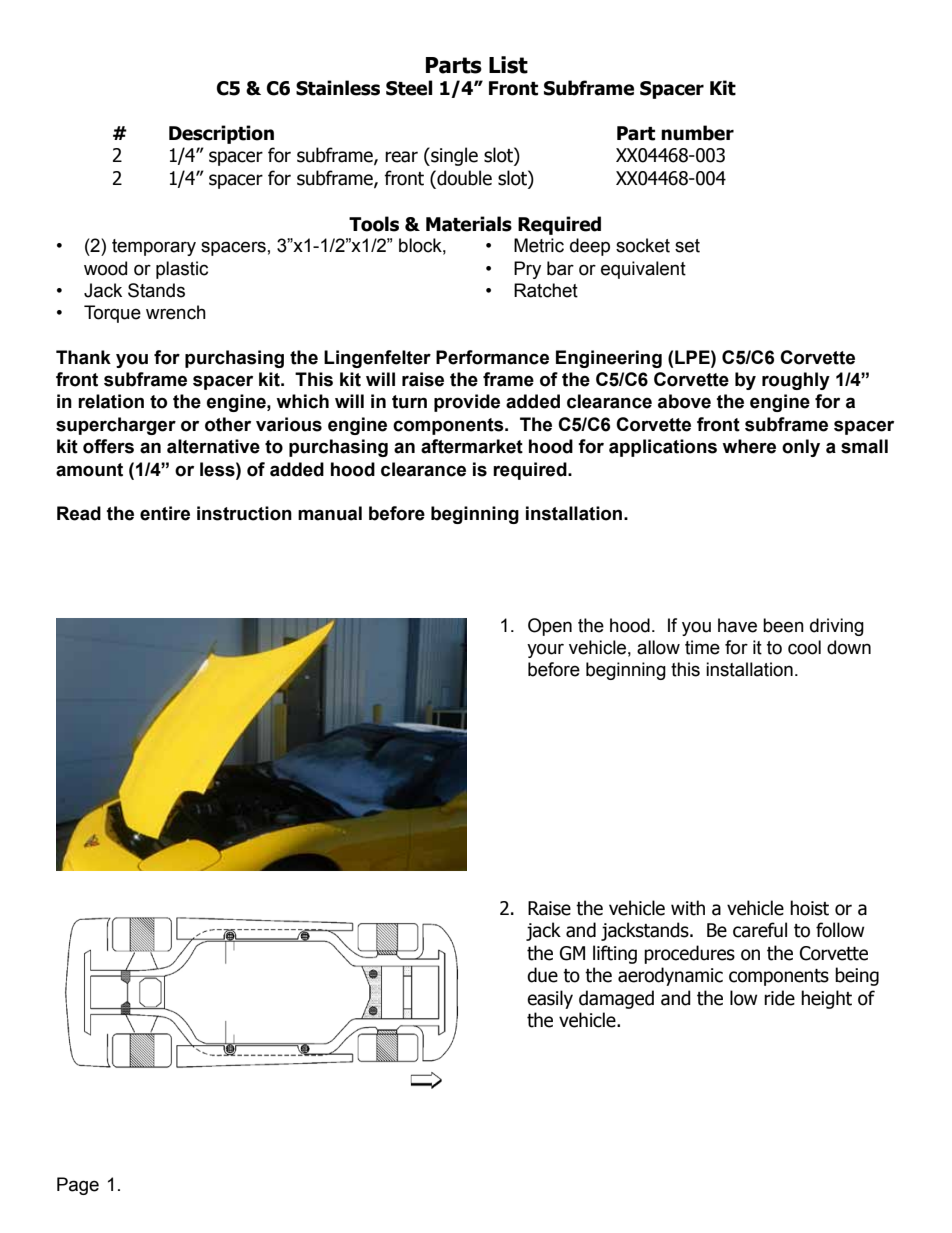 The image size is (952, 1233). Describe the element at coordinates (779, 998) in the document. I see `ride` at that location.
